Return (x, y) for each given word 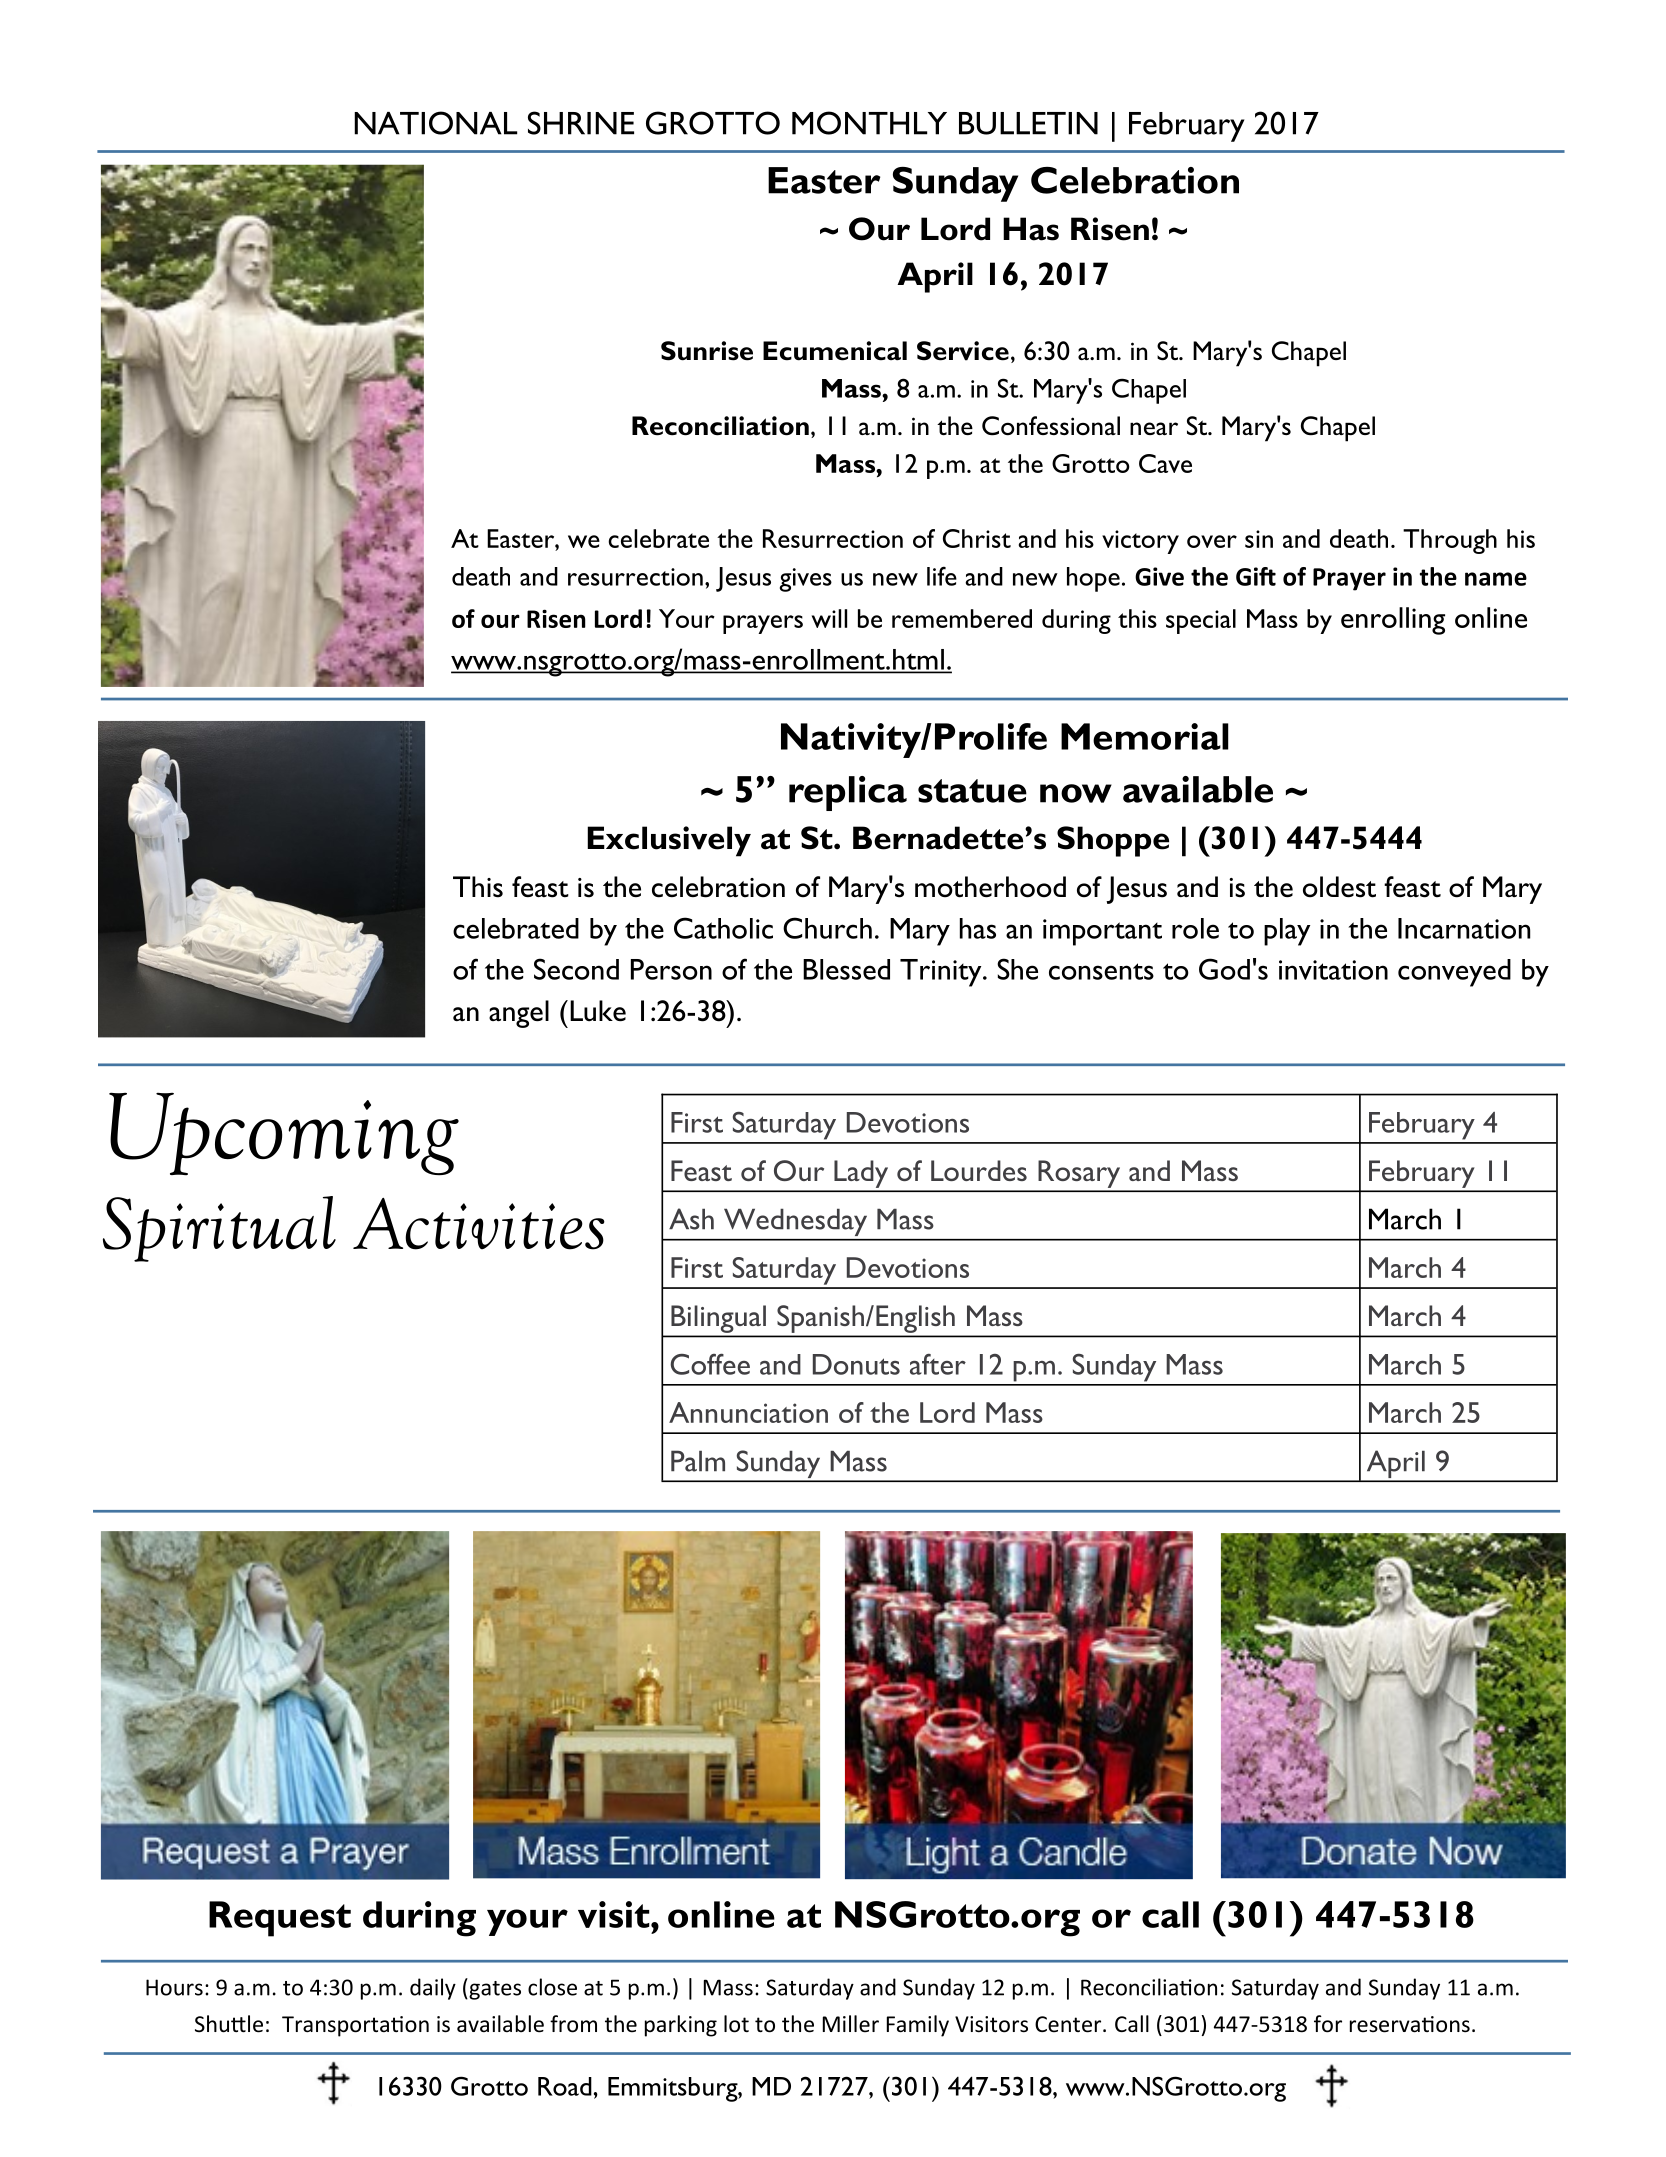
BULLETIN (1028, 123)
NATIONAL (435, 123)
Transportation (355, 2026)
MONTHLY (869, 123)
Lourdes (979, 1170)
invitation (1333, 970)
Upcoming (284, 1134)
